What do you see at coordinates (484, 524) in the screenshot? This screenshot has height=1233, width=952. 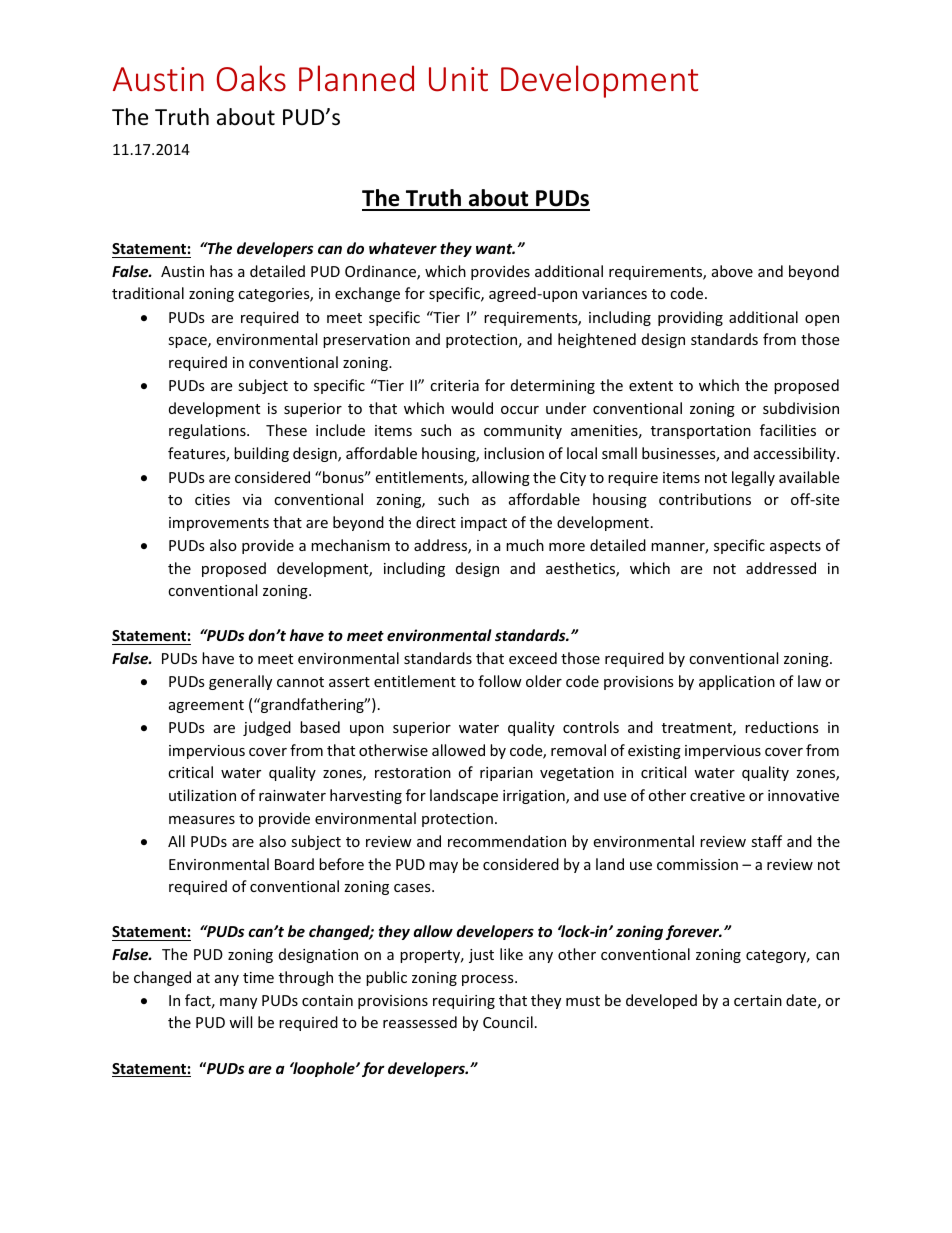 I see `impact` at bounding box center [484, 524].
